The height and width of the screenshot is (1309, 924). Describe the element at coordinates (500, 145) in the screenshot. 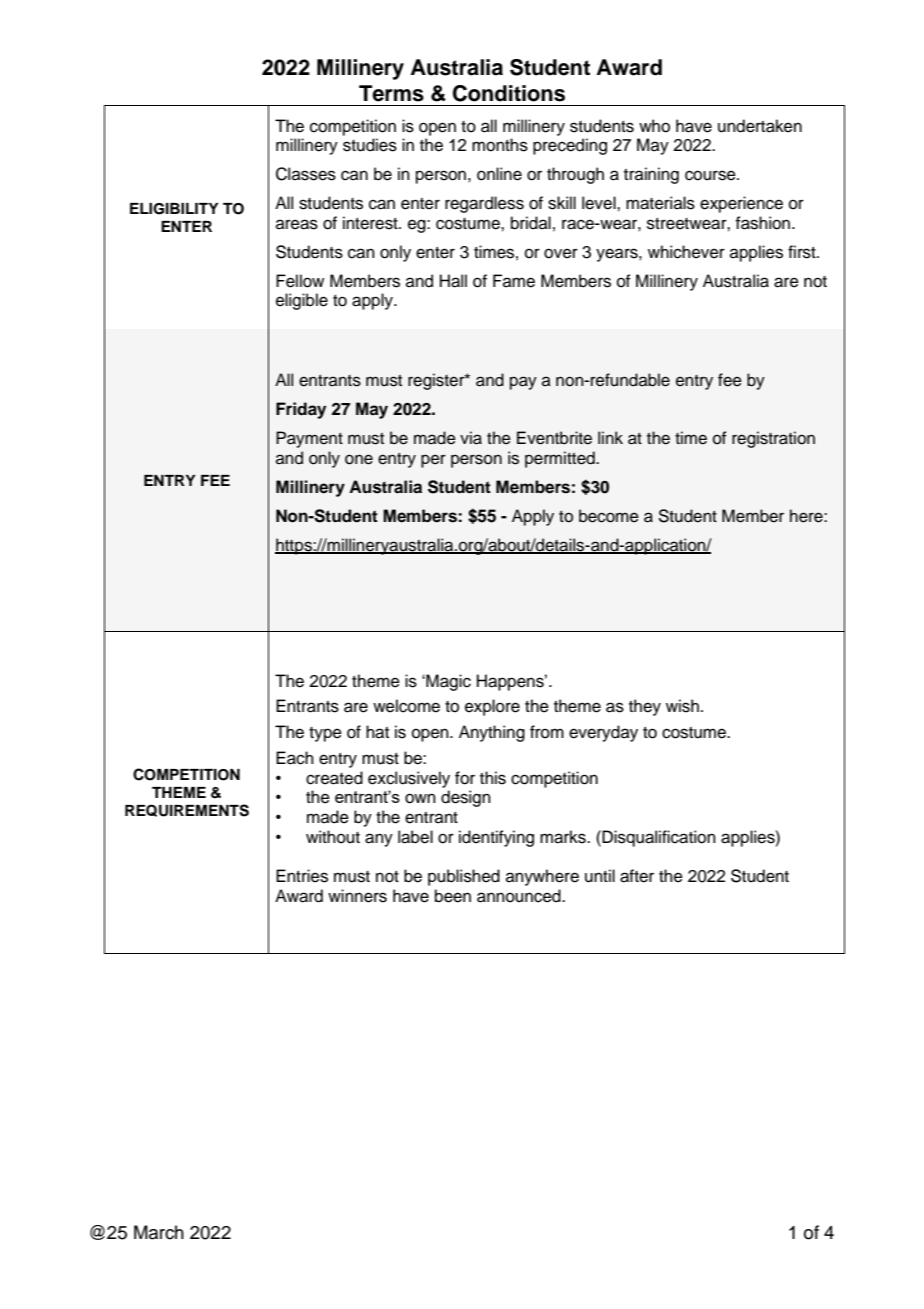

I see `months` at that location.
